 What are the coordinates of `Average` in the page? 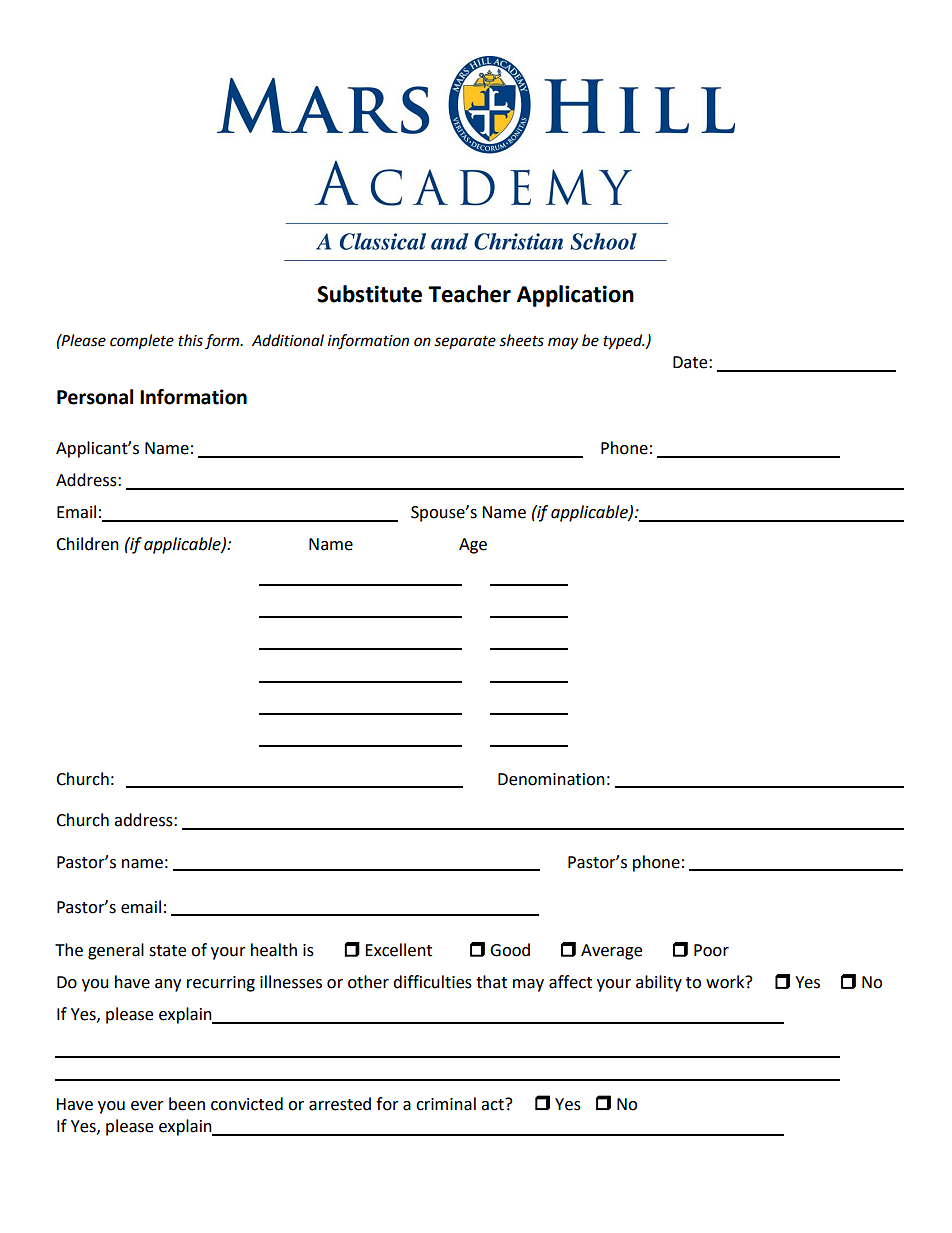 It's located at (611, 952).
